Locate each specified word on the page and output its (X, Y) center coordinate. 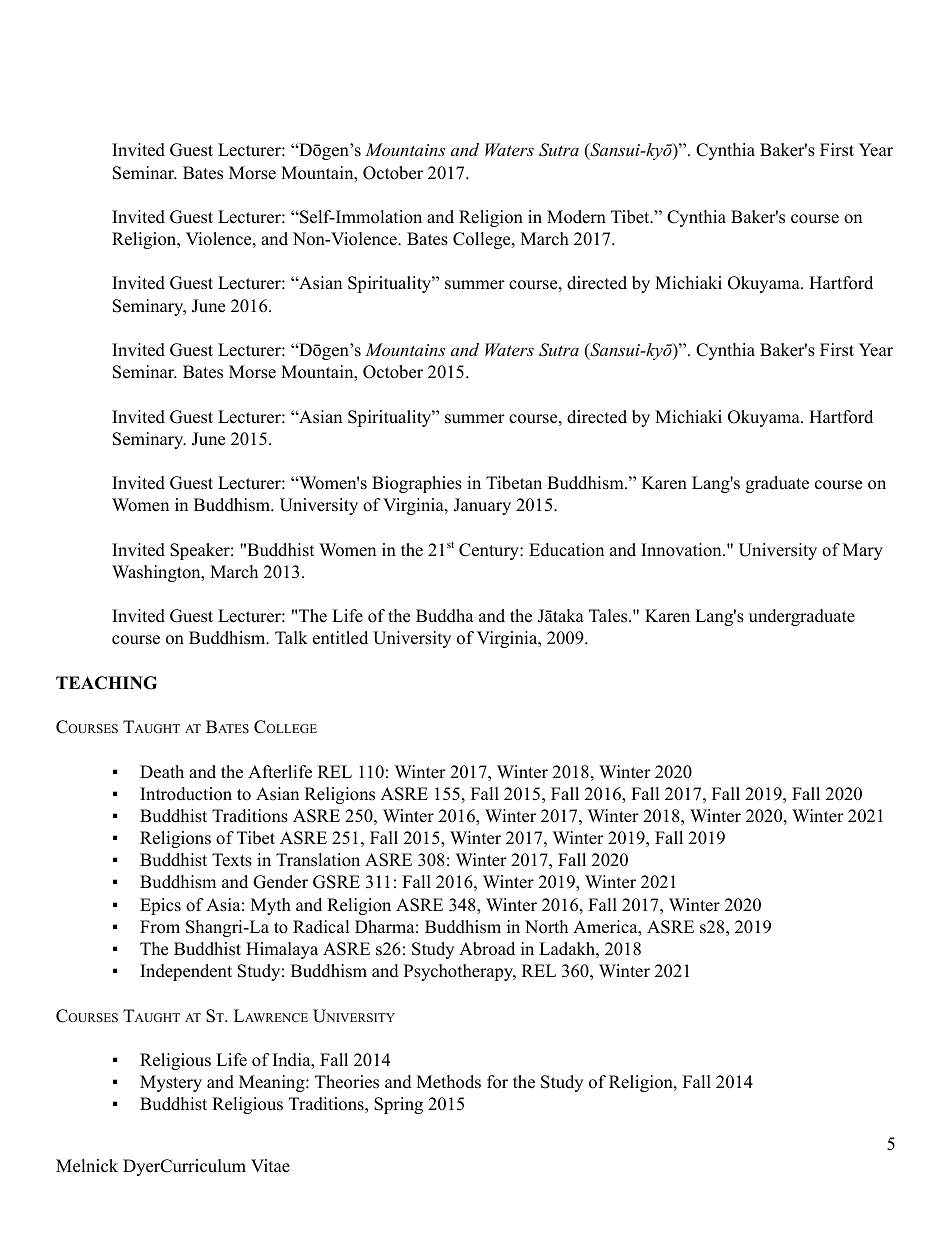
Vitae (270, 1166)
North (546, 927)
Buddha (445, 616)
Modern (576, 217)
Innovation (682, 550)
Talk (291, 637)
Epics (160, 906)
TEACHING (106, 683)
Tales (609, 616)
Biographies (417, 484)
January (482, 506)
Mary (863, 551)
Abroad (487, 949)
